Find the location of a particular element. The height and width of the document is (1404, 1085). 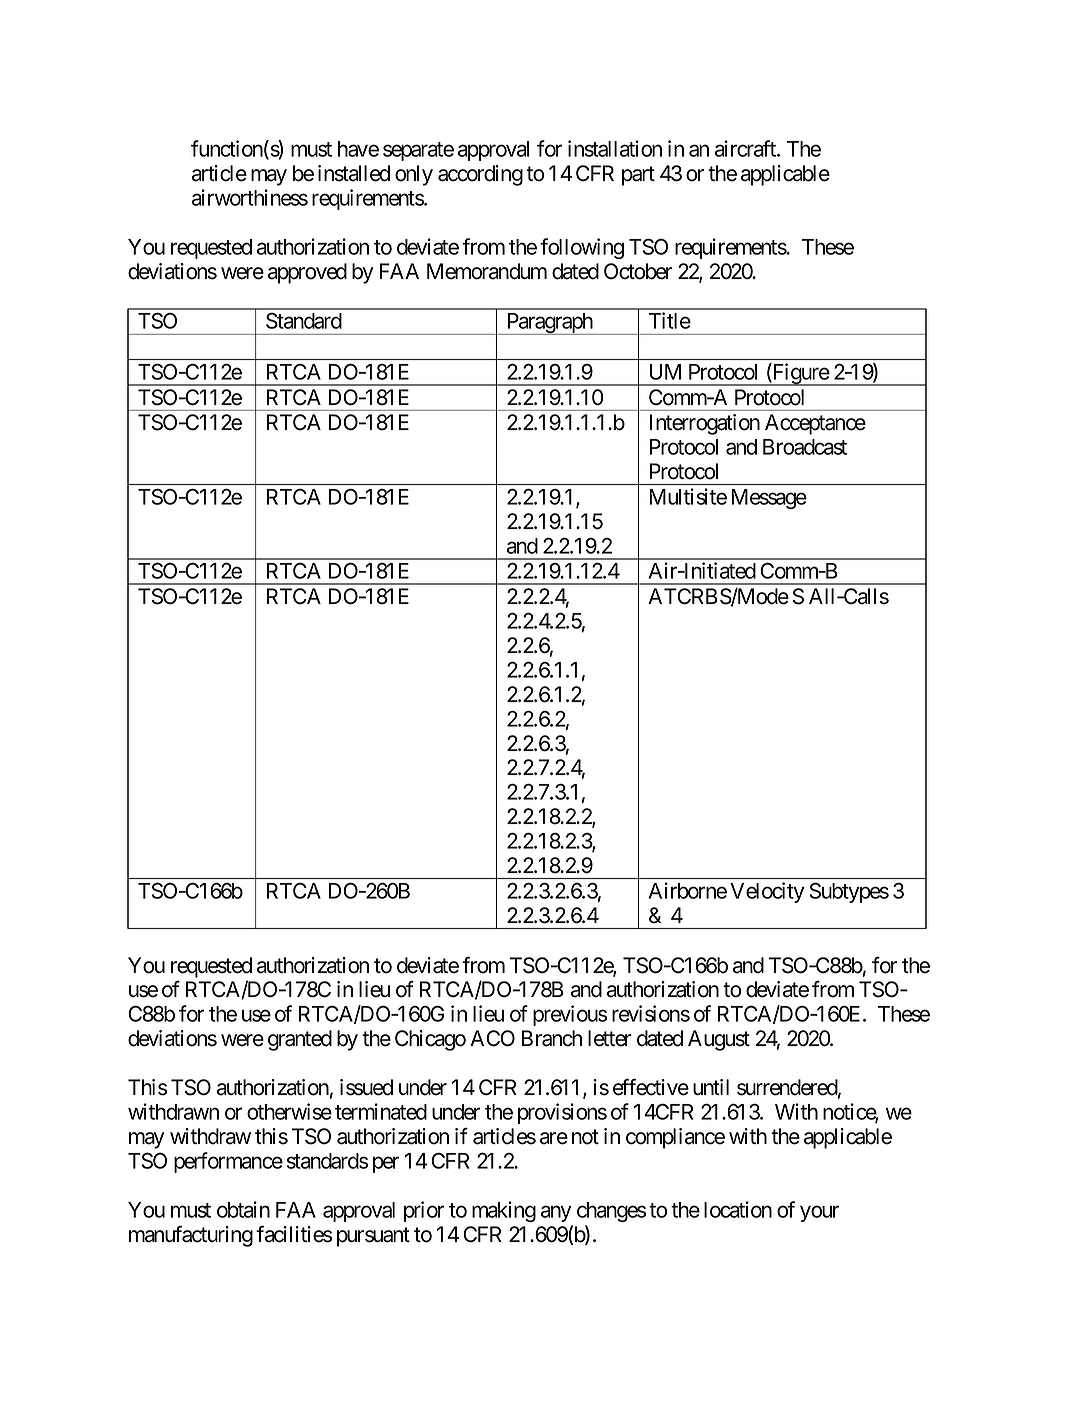

Message is located at coordinates (769, 499).
